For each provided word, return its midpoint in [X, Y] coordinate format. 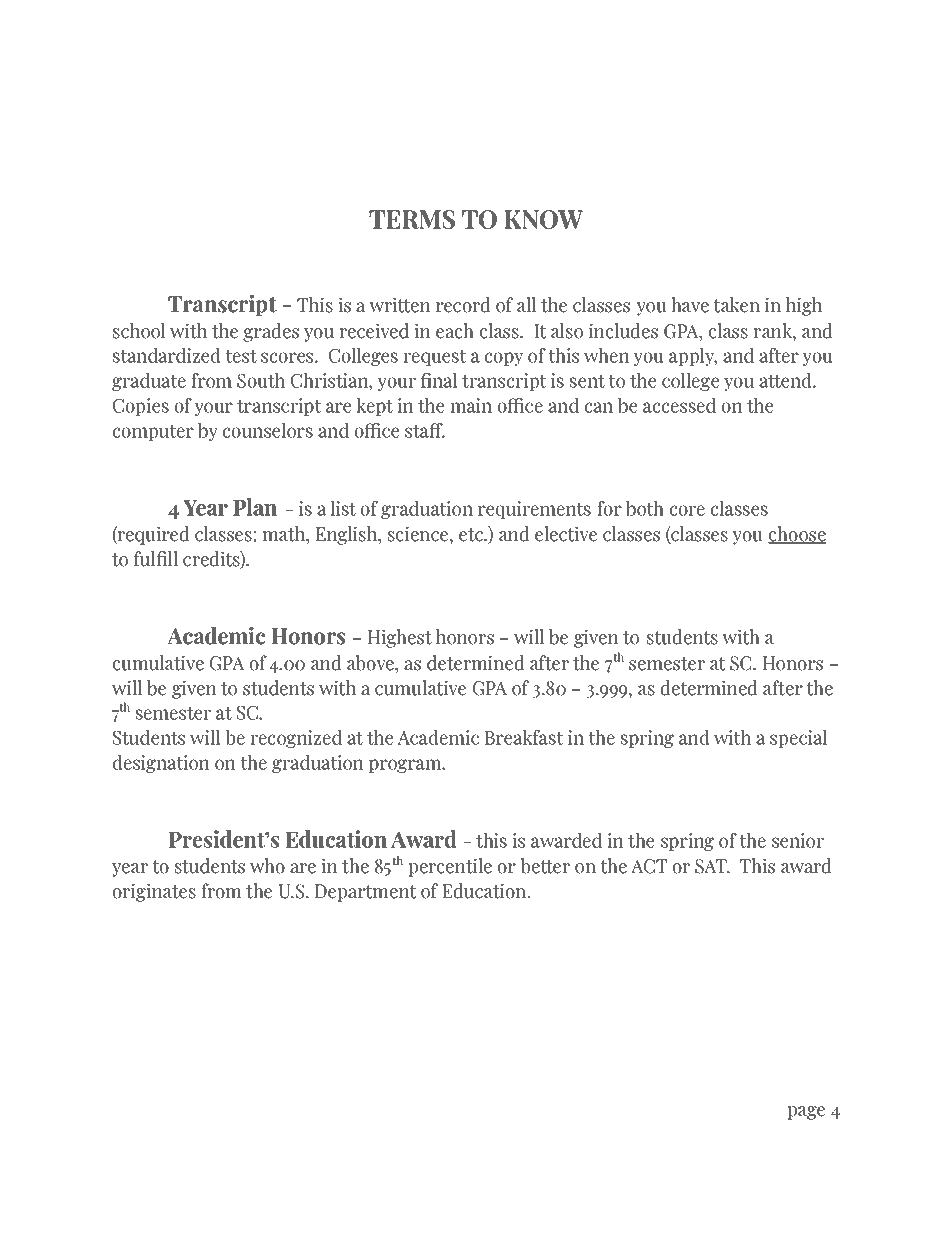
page [806, 1113]
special [798, 738]
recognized [296, 738]
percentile [450, 867]
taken [736, 305]
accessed [679, 405]
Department [366, 893]
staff [425, 430]
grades [271, 332]
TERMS [412, 219]
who [267, 866]
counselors [268, 430]
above [371, 663]
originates [154, 892]
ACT [649, 866]
